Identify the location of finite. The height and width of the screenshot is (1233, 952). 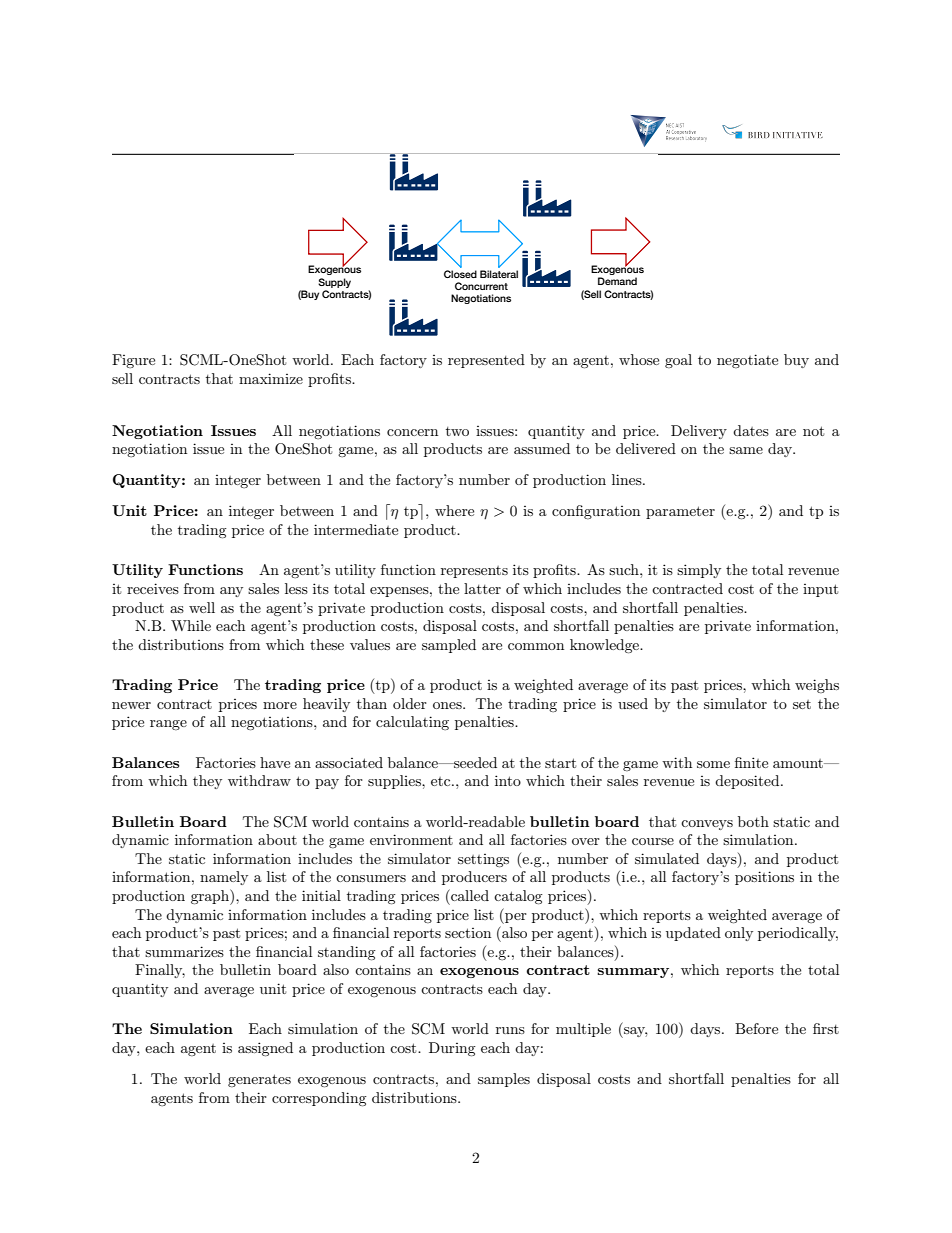
(751, 762).
